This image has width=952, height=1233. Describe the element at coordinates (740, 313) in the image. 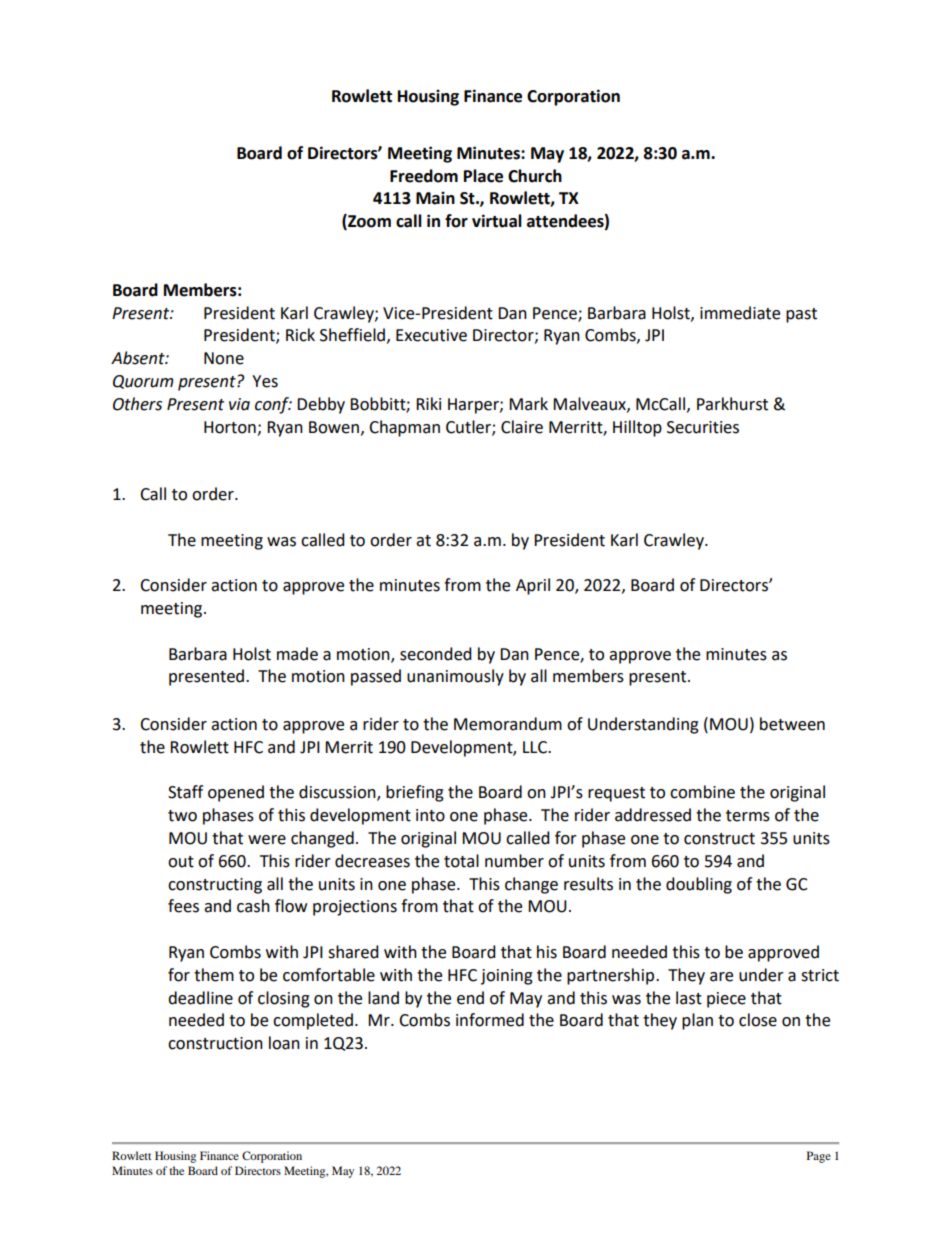

I see `immediate` at that location.
